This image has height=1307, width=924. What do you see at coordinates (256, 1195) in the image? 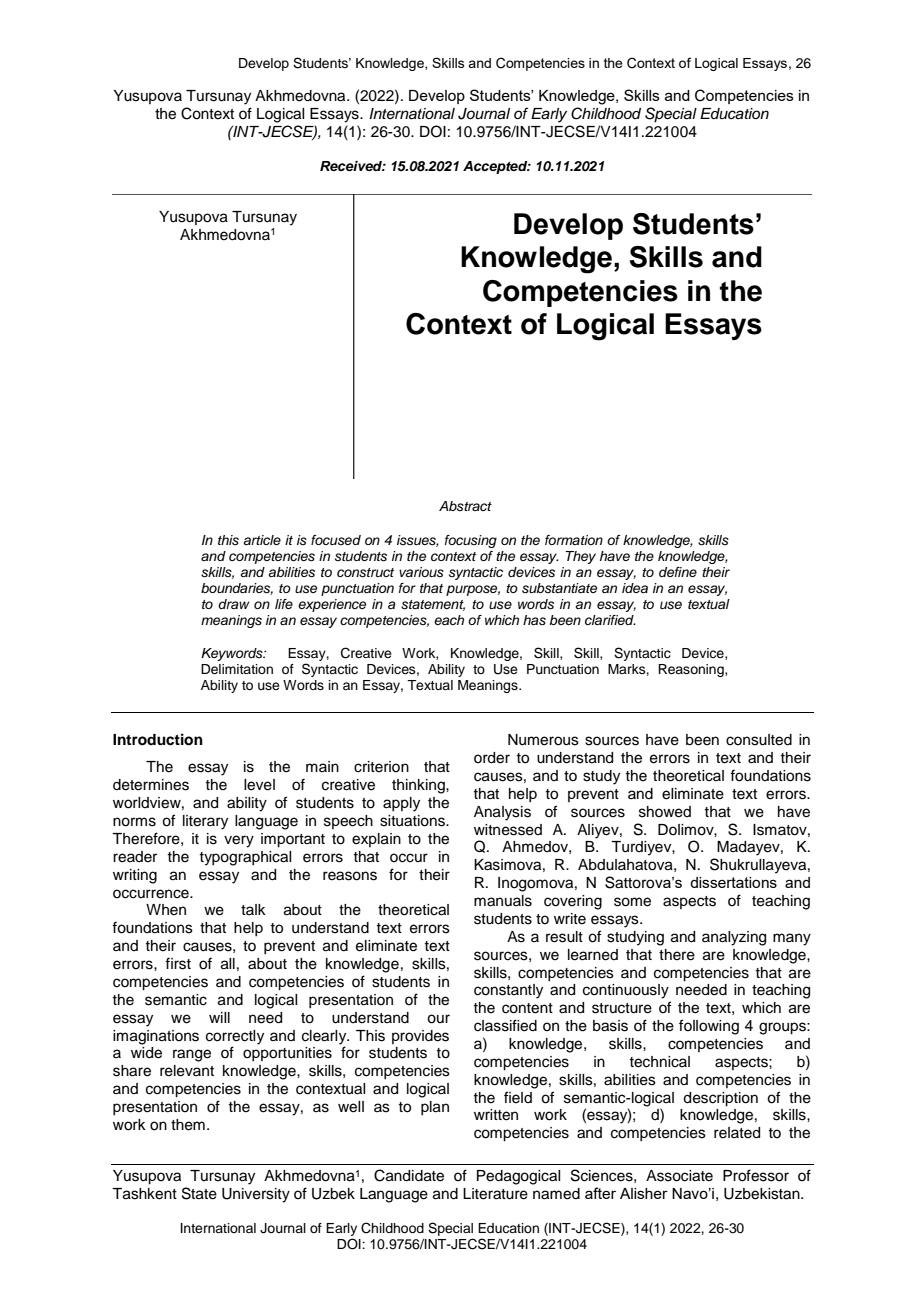
I see `University` at bounding box center [256, 1195].
